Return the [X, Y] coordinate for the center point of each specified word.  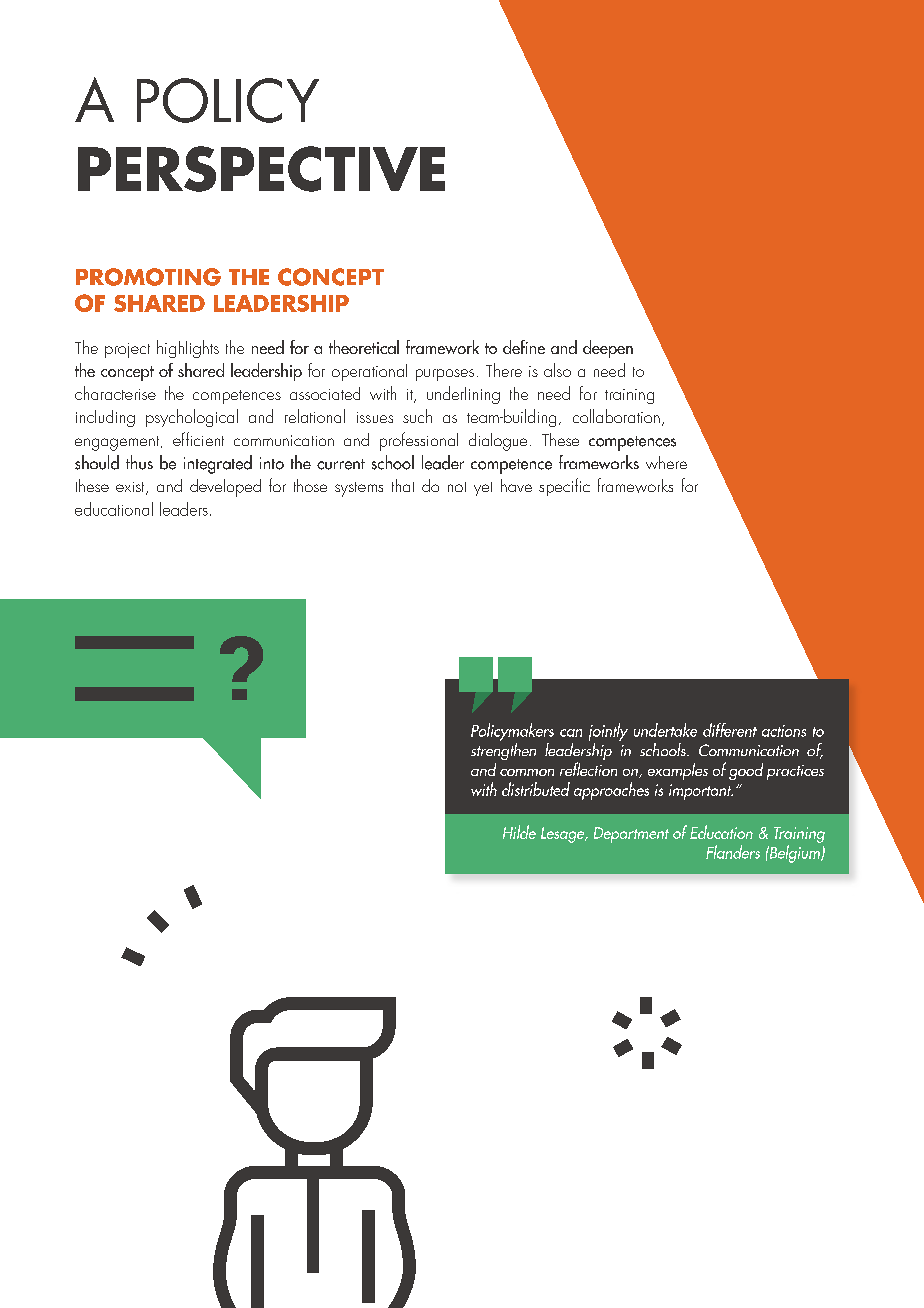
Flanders [733, 852]
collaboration [616, 416]
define [524, 347]
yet [483, 489]
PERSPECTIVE [261, 169]
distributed [536, 789]
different [730, 730]
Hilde [519, 832]
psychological [192, 418]
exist [131, 488]
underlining [463, 395]
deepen [608, 349]
